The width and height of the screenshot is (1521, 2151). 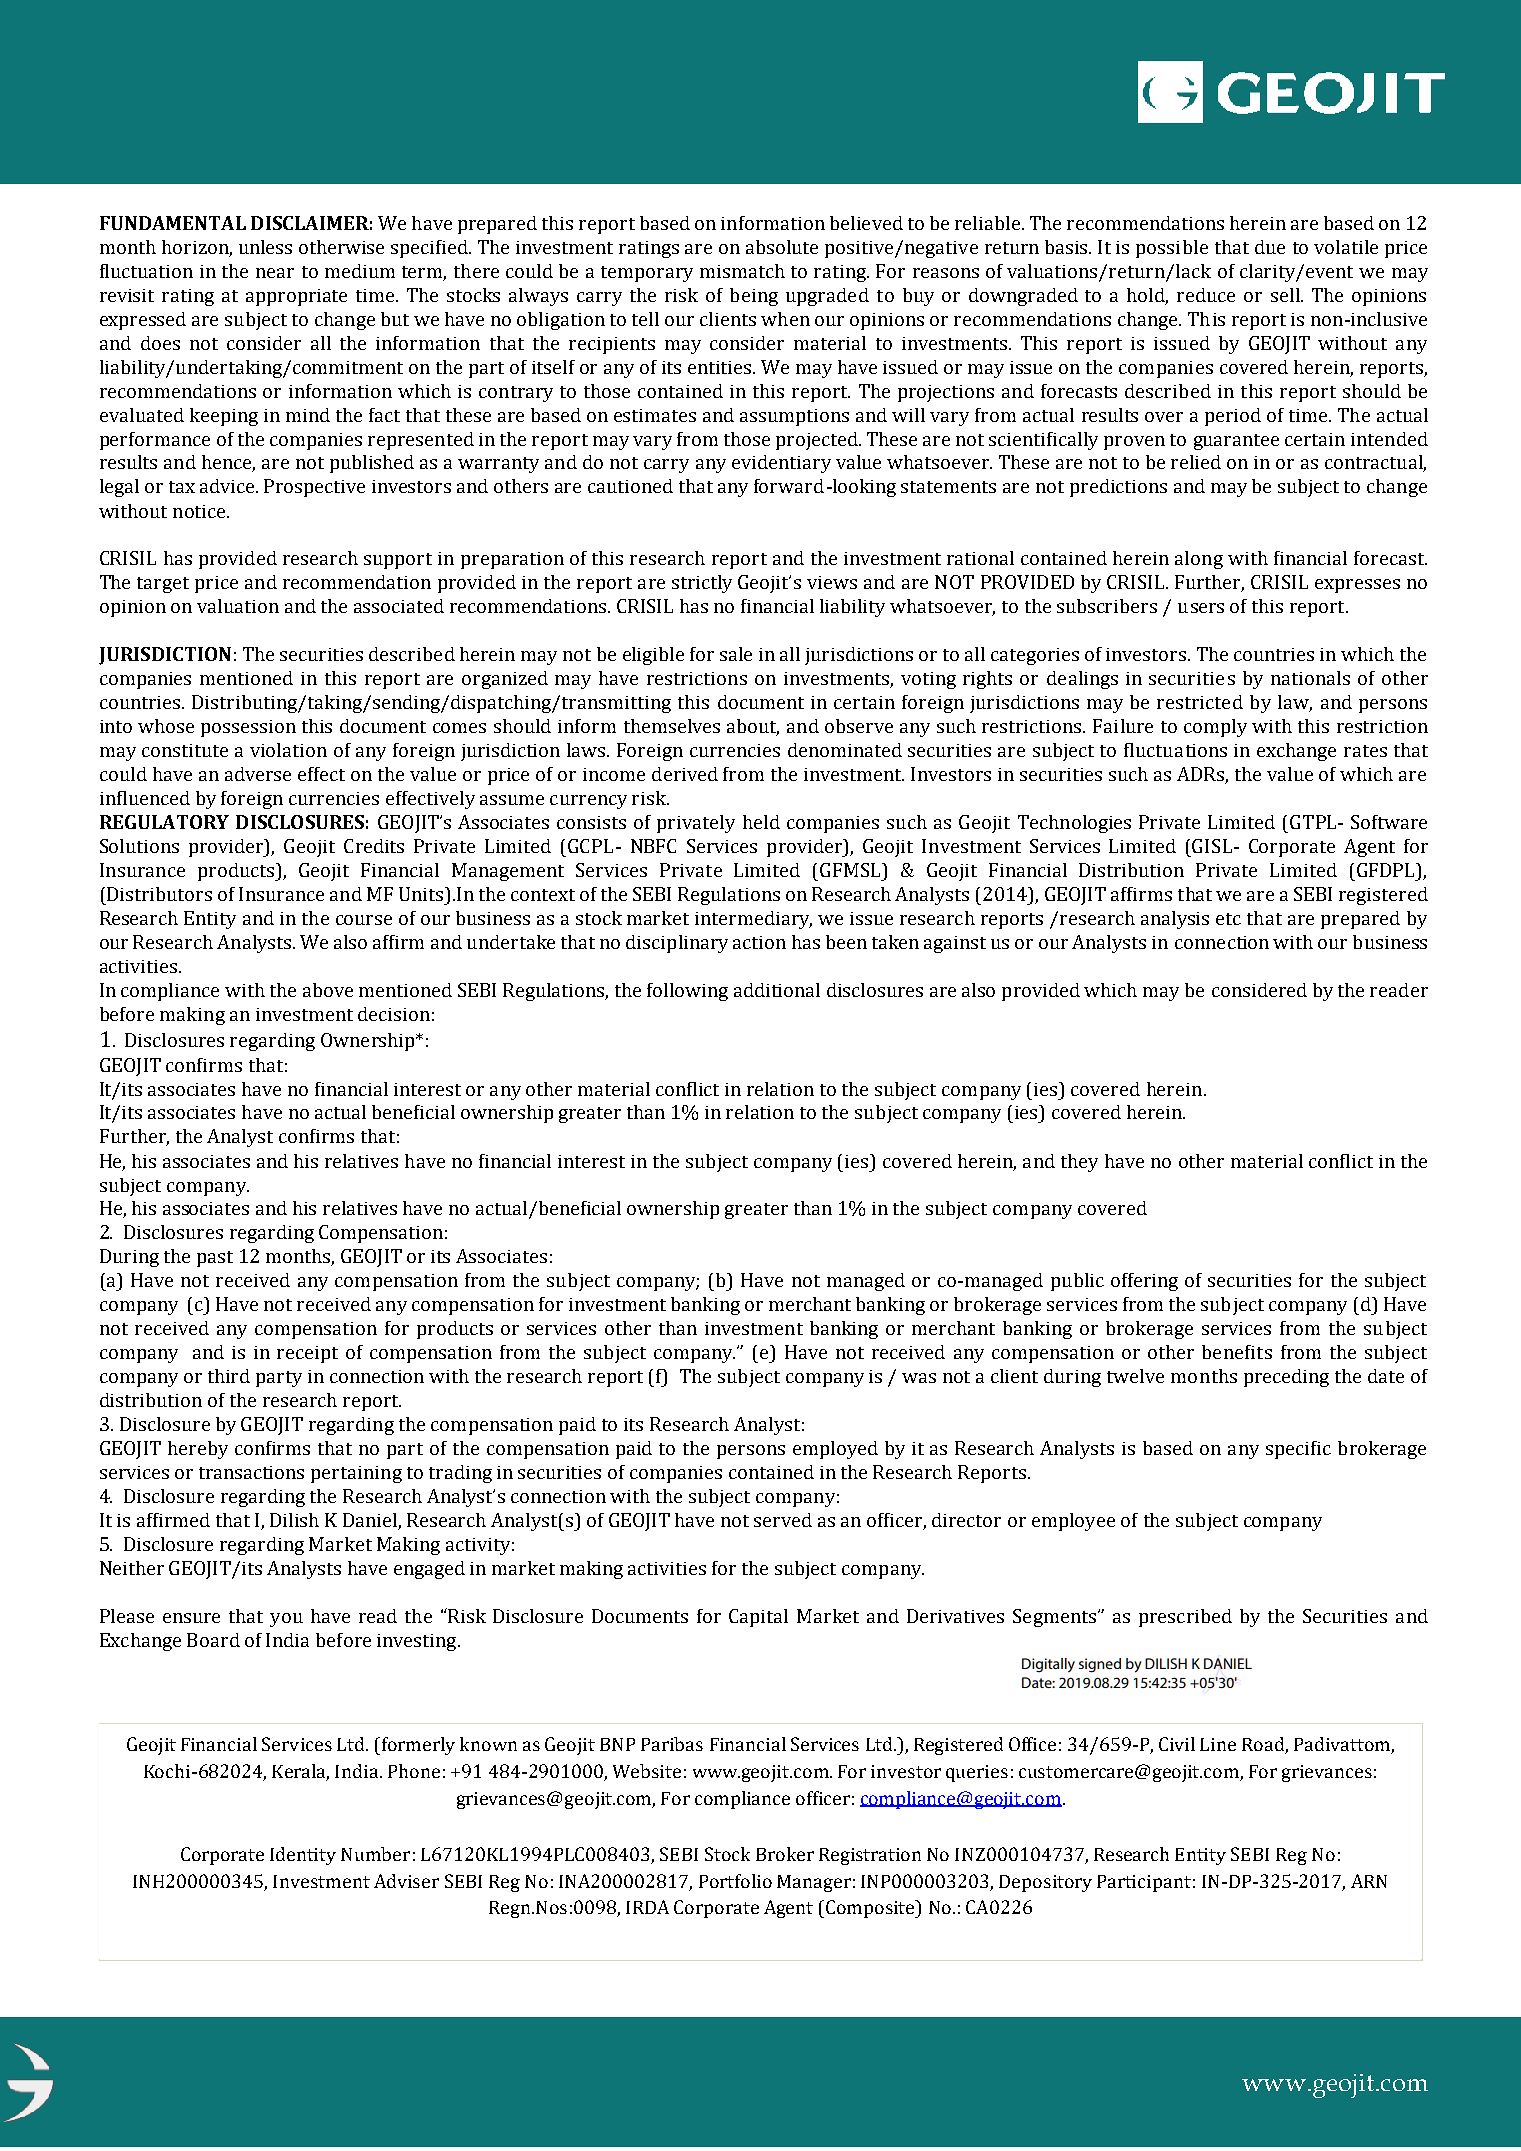 What do you see at coordinates (275, 273) in the screenshot?
I see `near` at bounding box center [275, 273].
